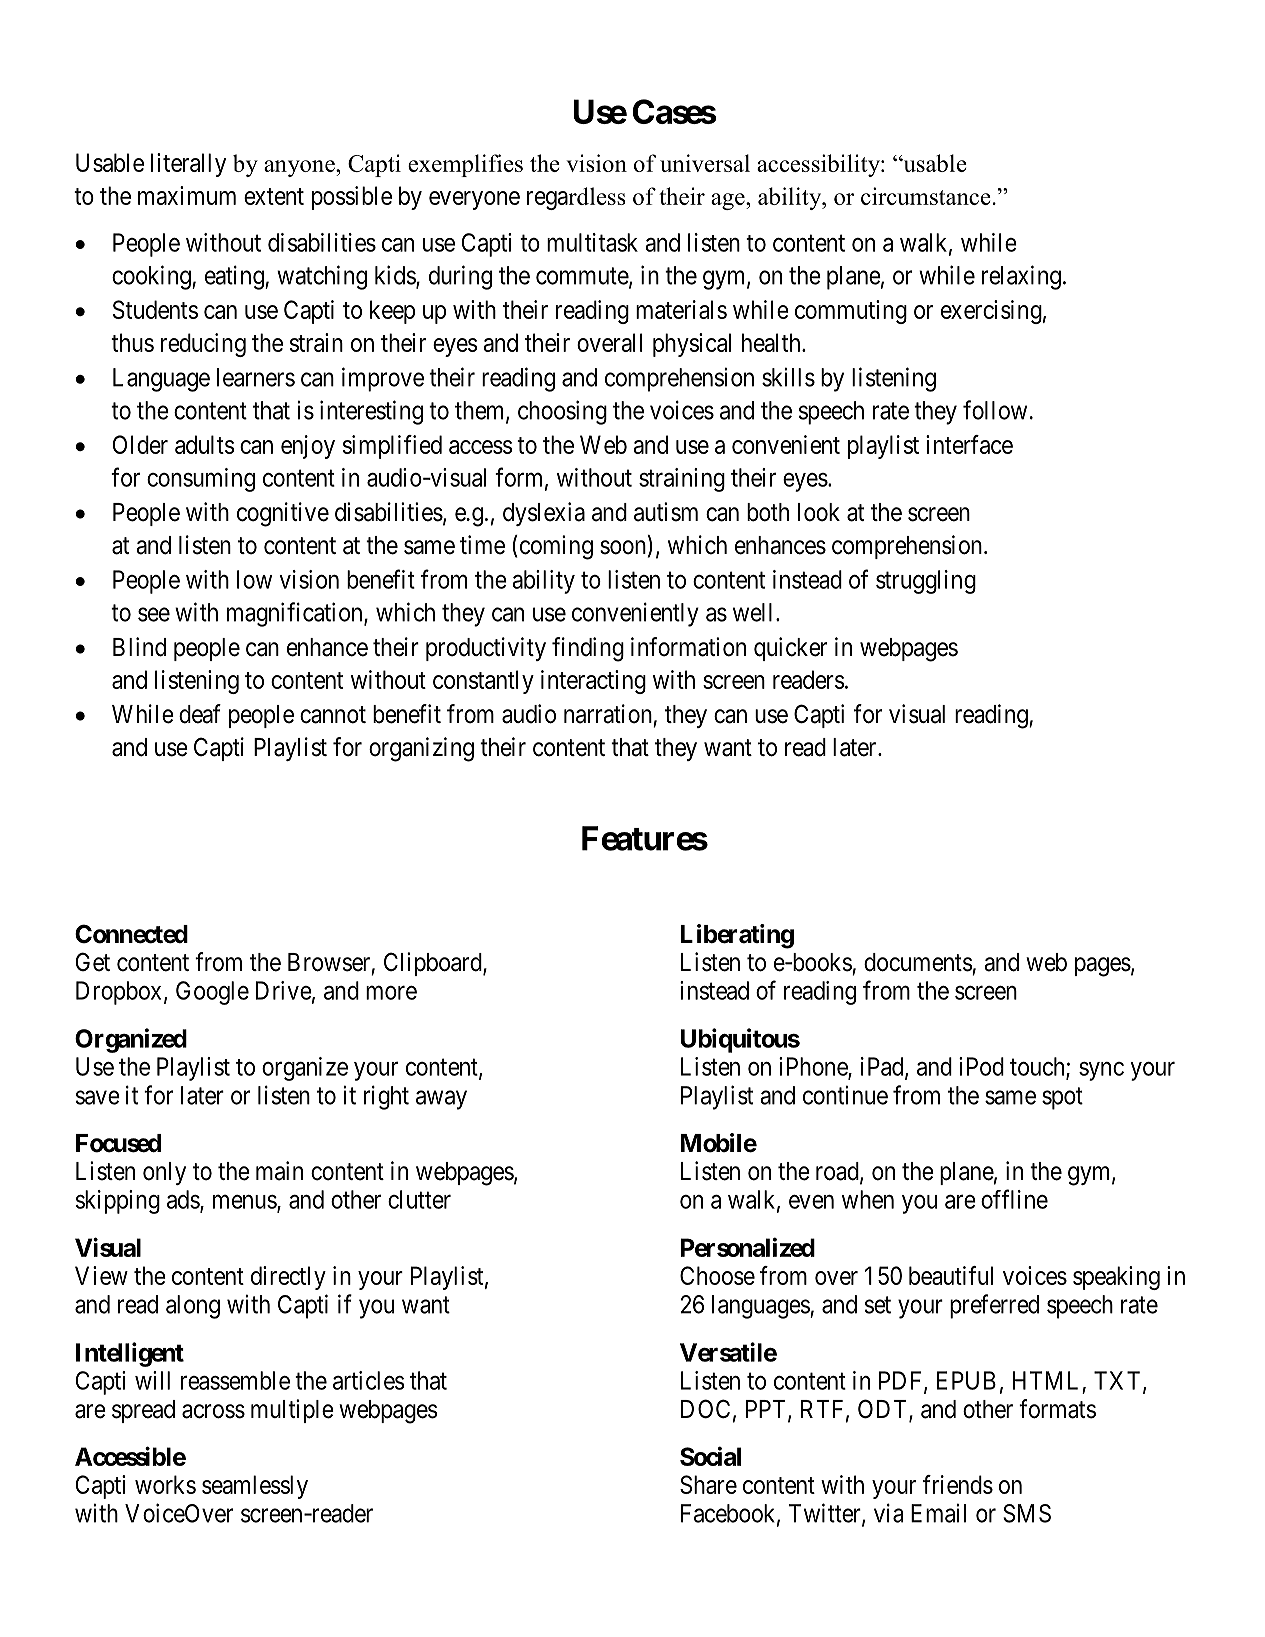  I want to click on narration, so click(608, 714).
